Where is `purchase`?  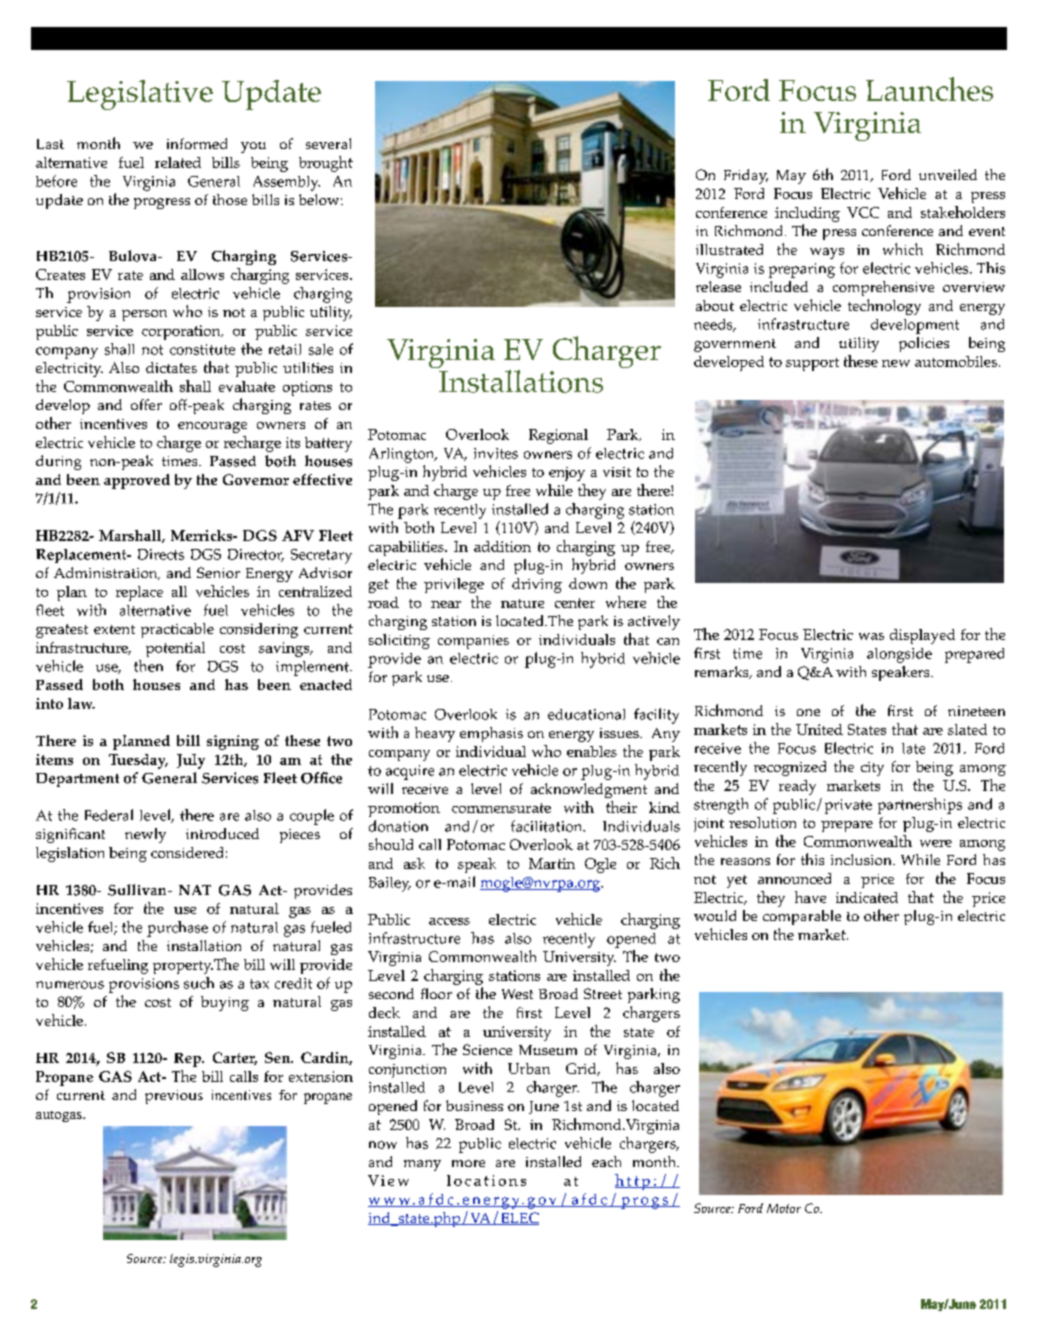 purchase is located at coordinates (177, 929).
